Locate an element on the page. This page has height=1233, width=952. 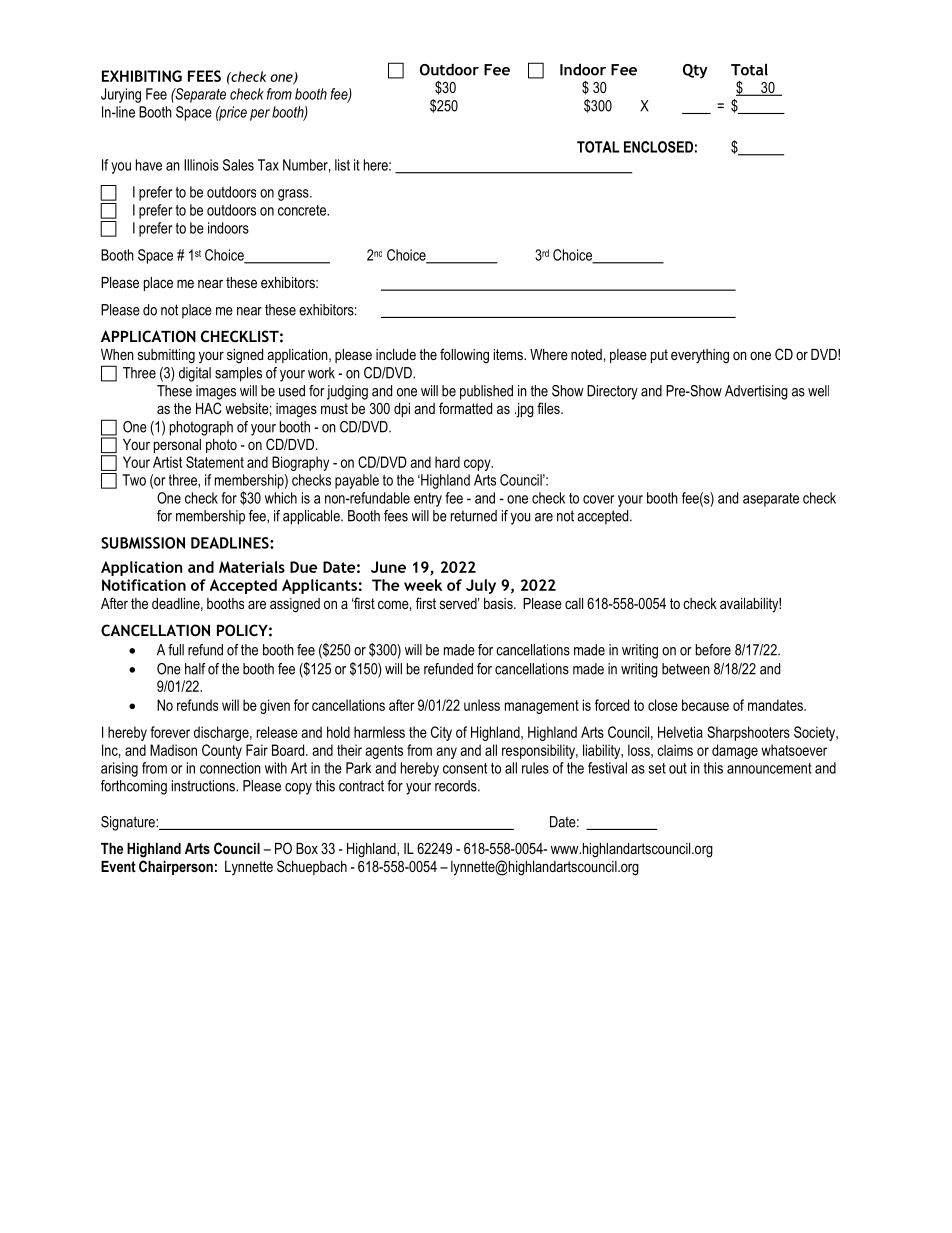
cover is located at coordinates (598, 499).
